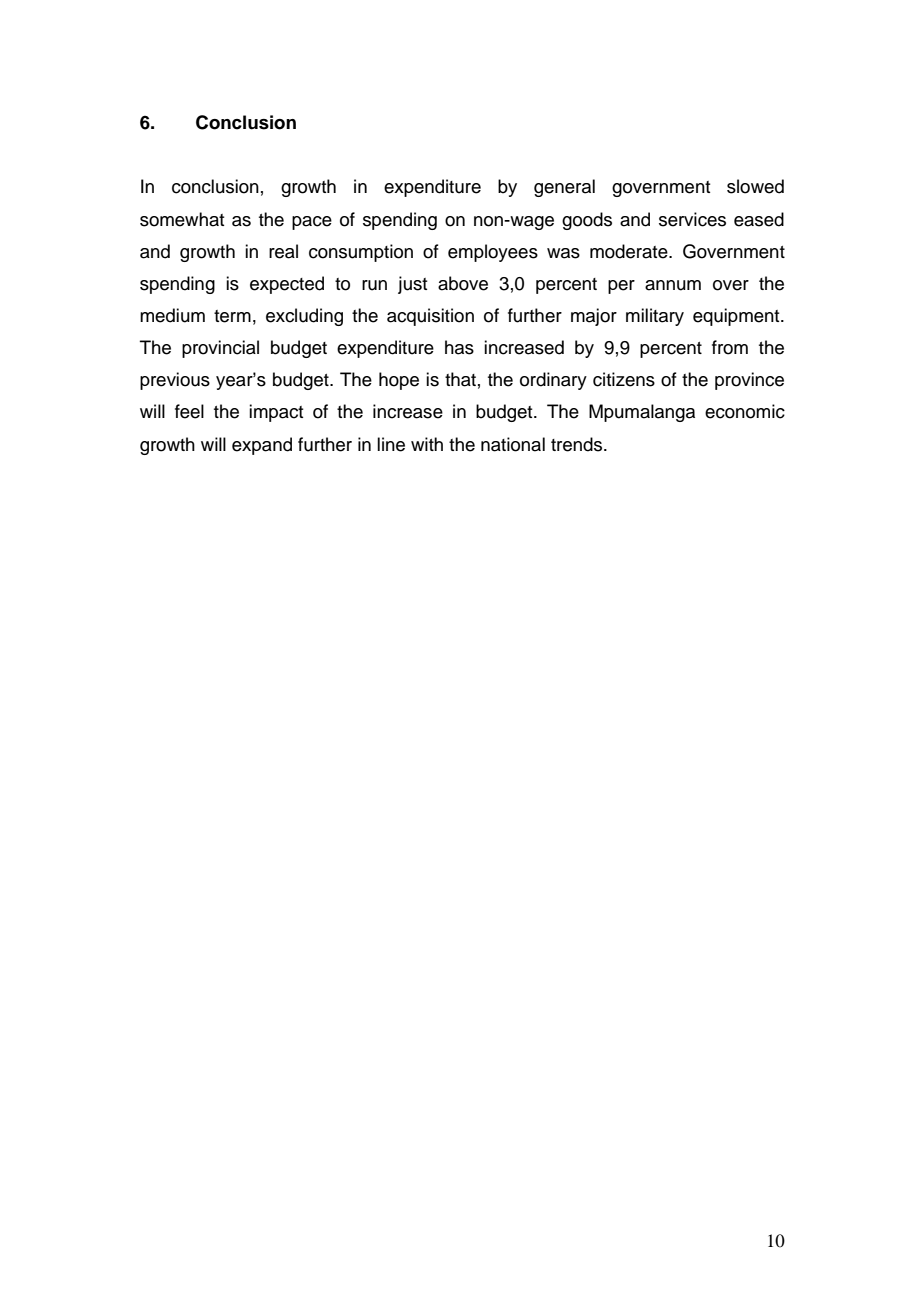 The image size is (924, 1308). What do you see at coordinates (182, 219) in the screenshot?
I see `somewhat` at bounding box center [182, 219].
